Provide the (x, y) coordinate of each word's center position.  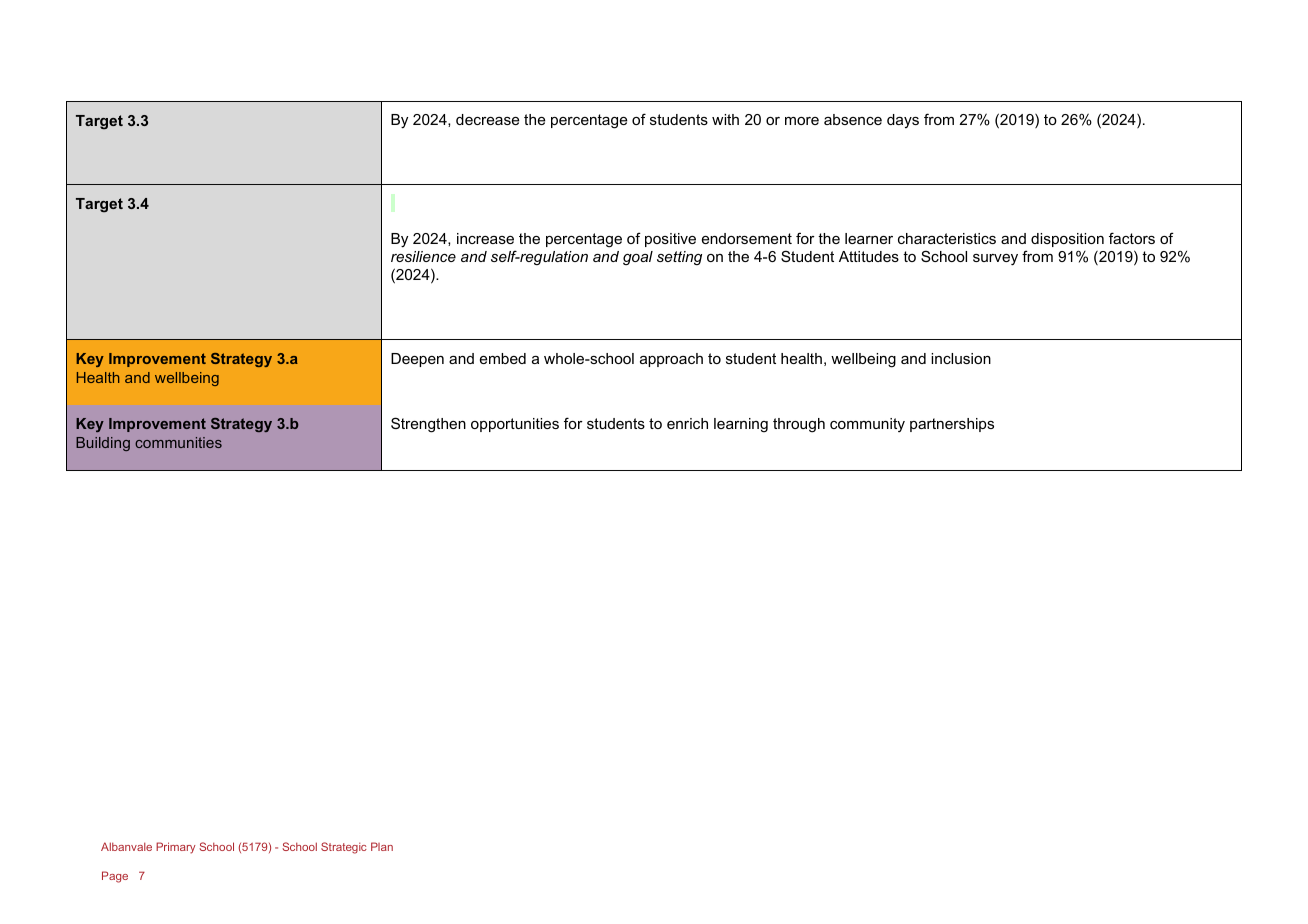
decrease (487, 119)
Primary (176, 848)
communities (178, 442)
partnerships (952, 425)
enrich (687, 423)
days (903, 121)
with (725, 119)
